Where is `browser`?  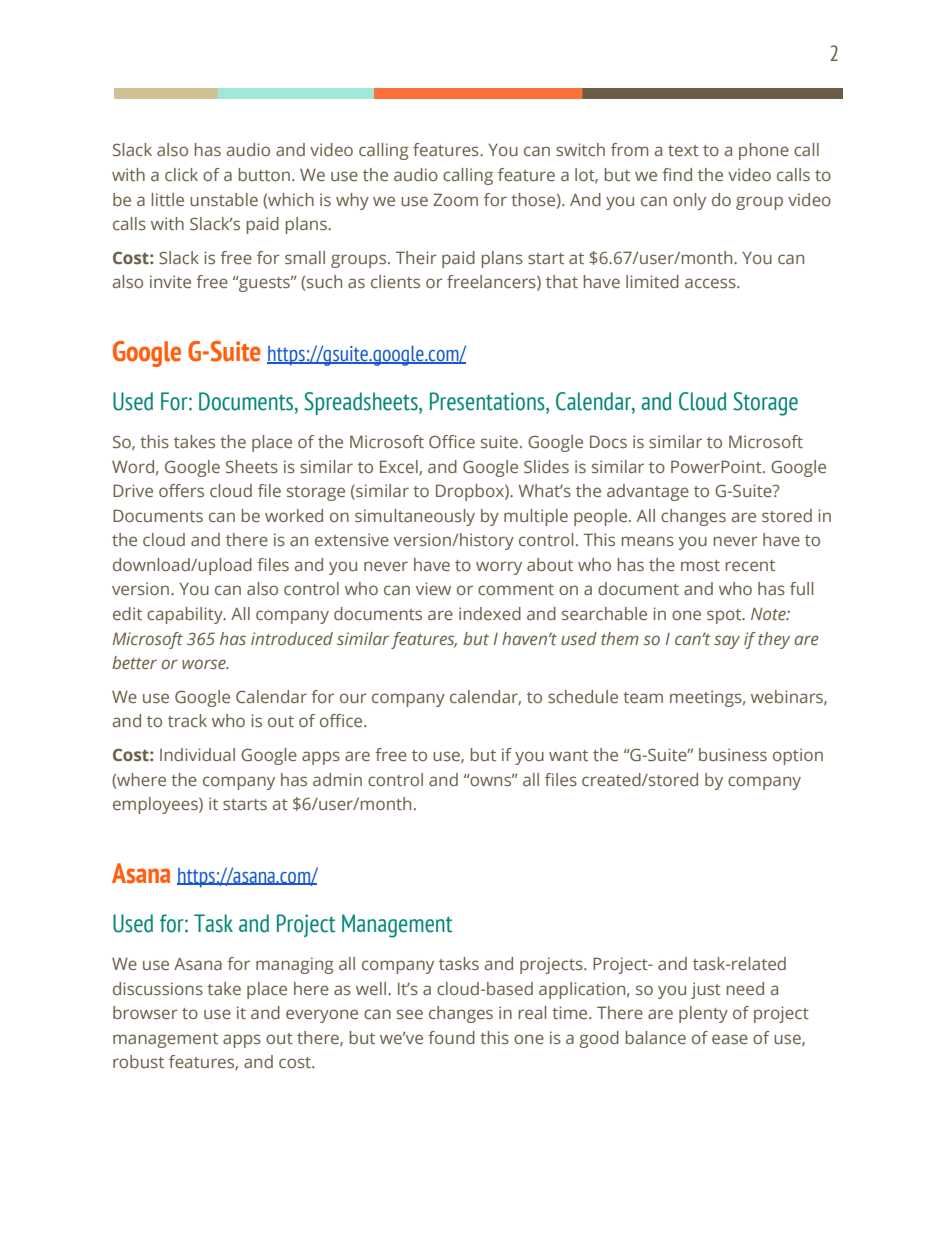 browser is located at coordinates (145, 1012).
